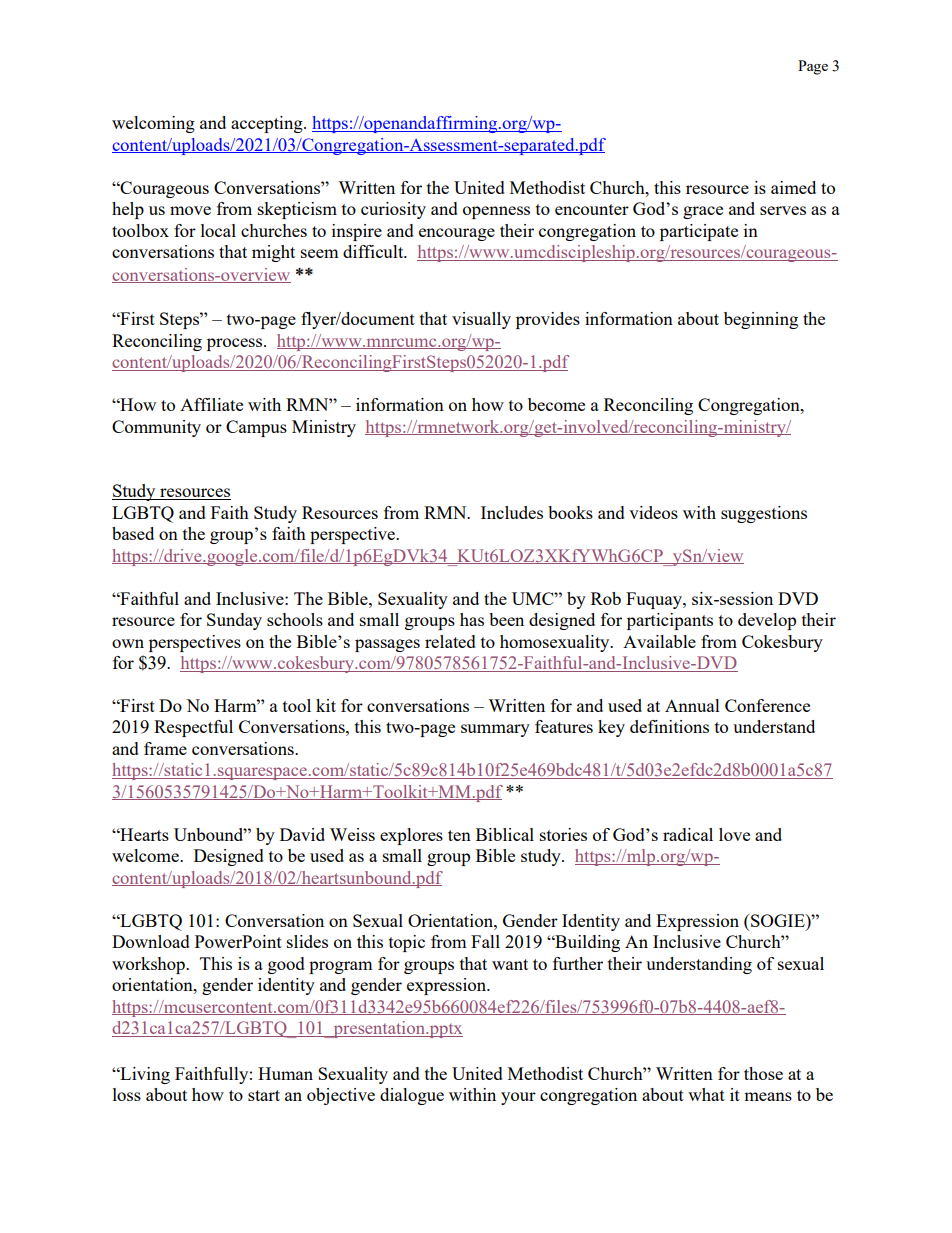  I want to click on dialogue, so click(412, 1096).
